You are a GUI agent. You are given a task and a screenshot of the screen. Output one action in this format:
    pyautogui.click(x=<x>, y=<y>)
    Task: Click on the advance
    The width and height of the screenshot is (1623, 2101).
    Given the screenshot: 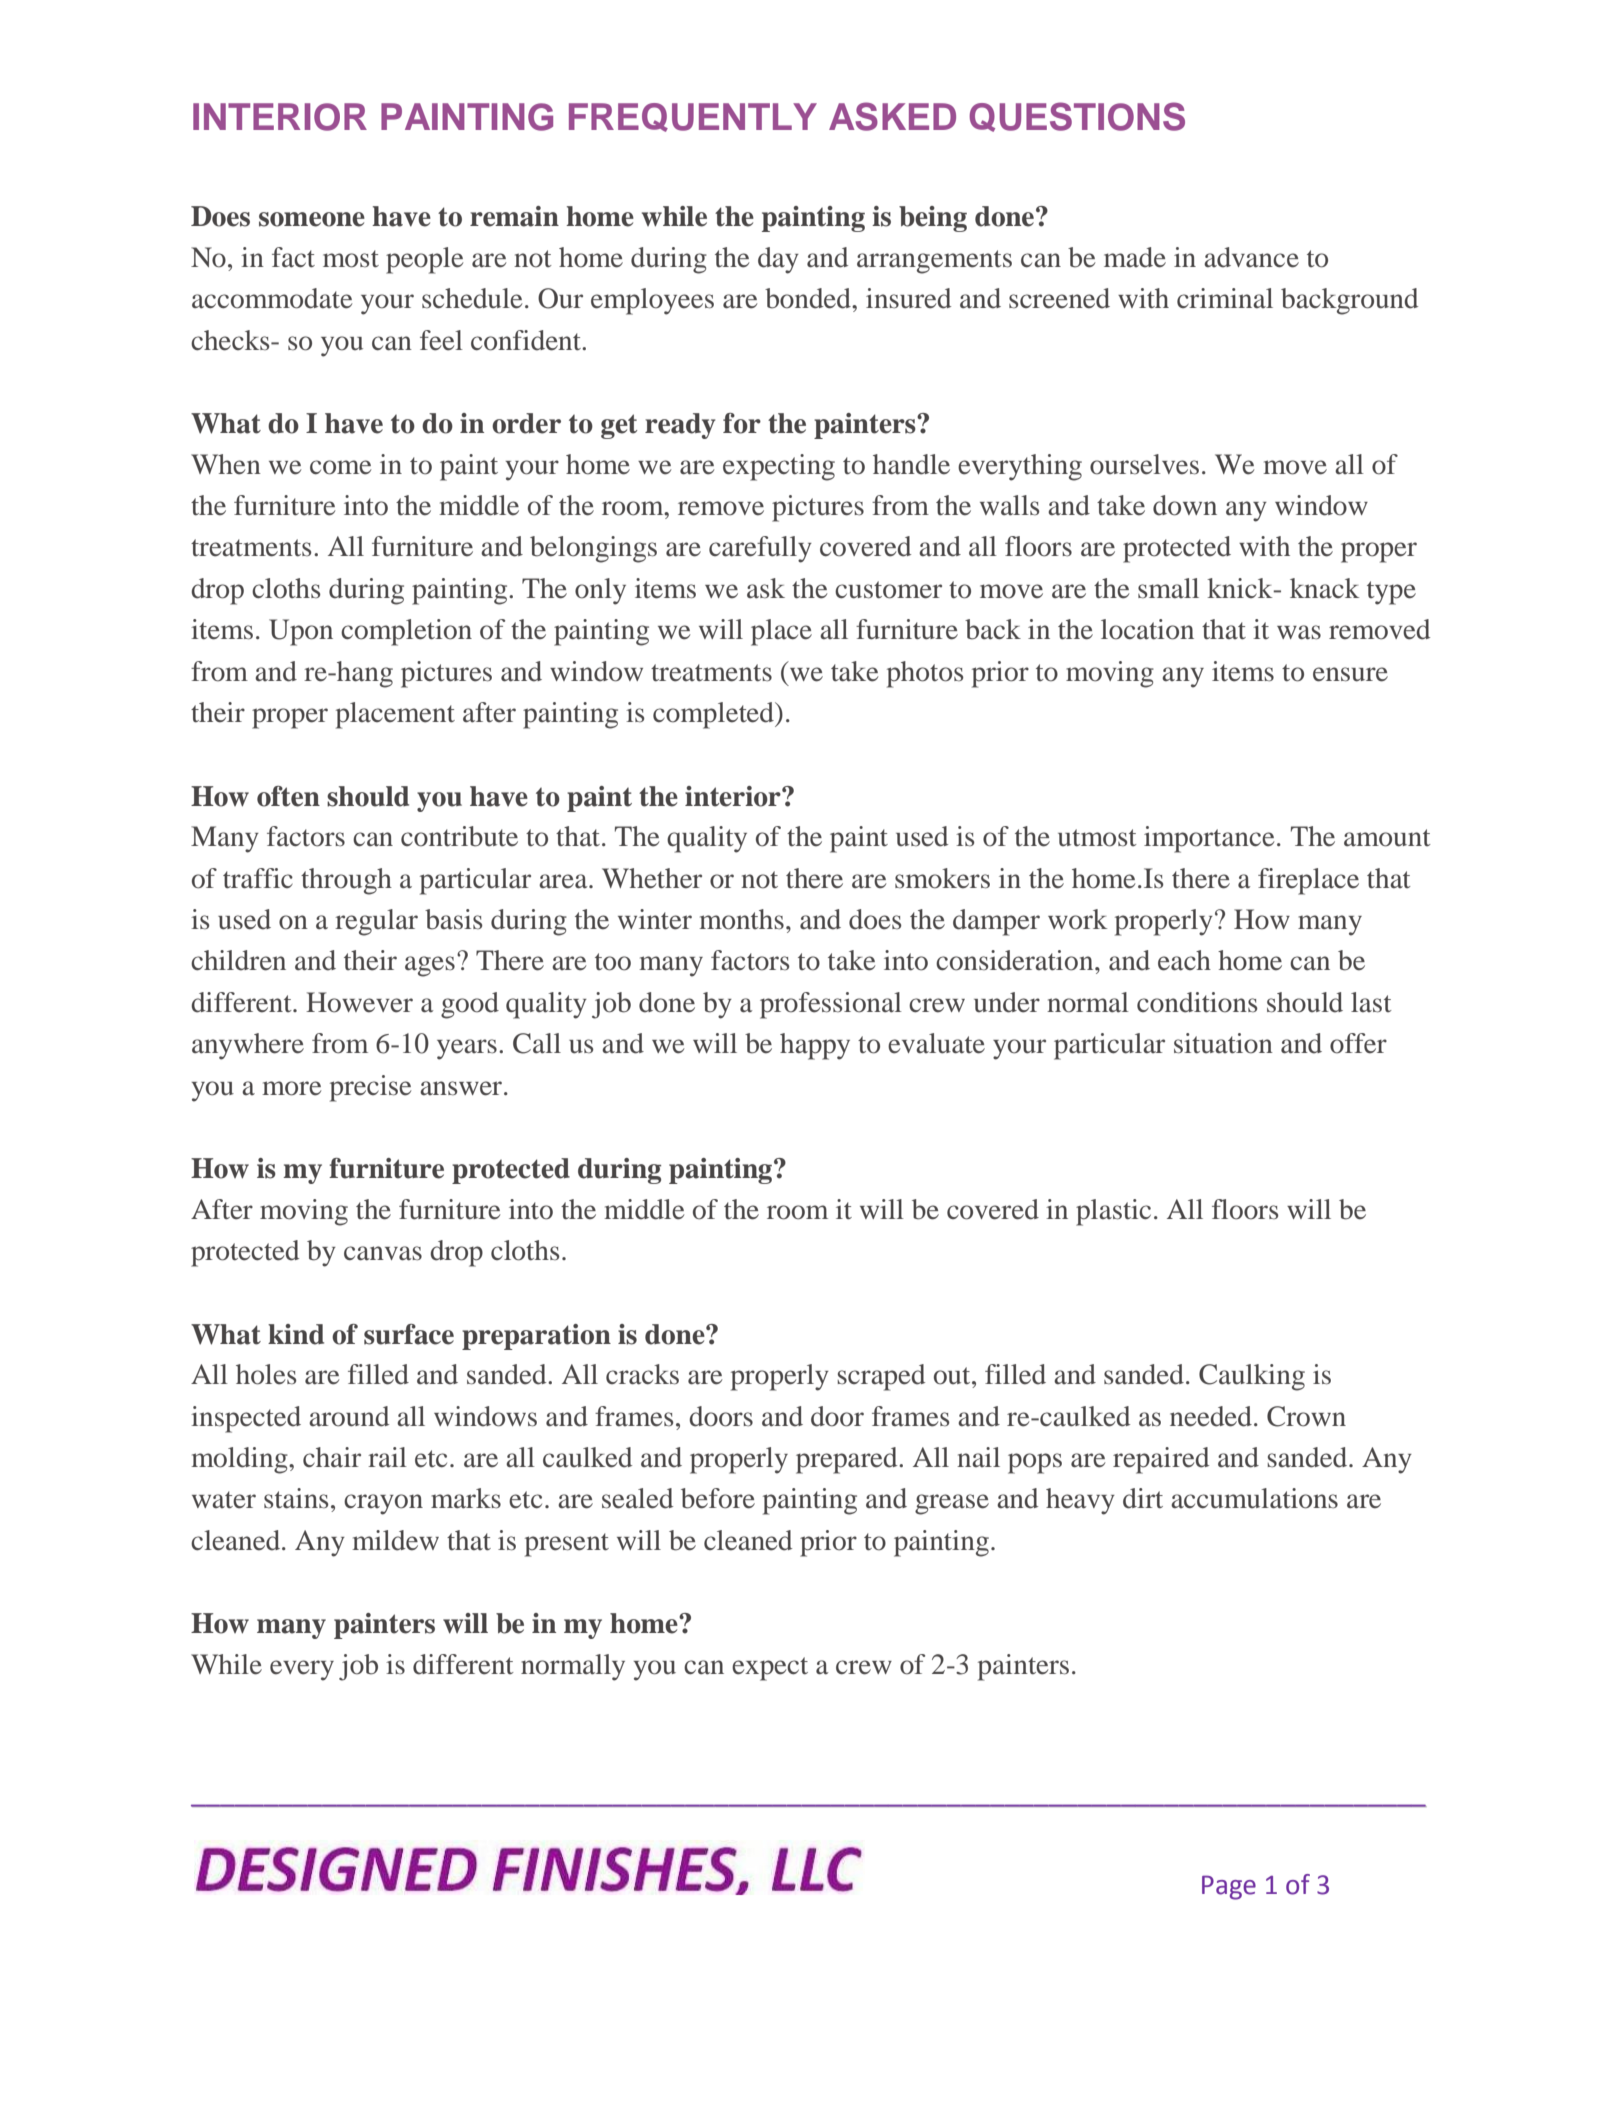 What is the action you would take?
    pyautogui.click(x=1251, y=257)
